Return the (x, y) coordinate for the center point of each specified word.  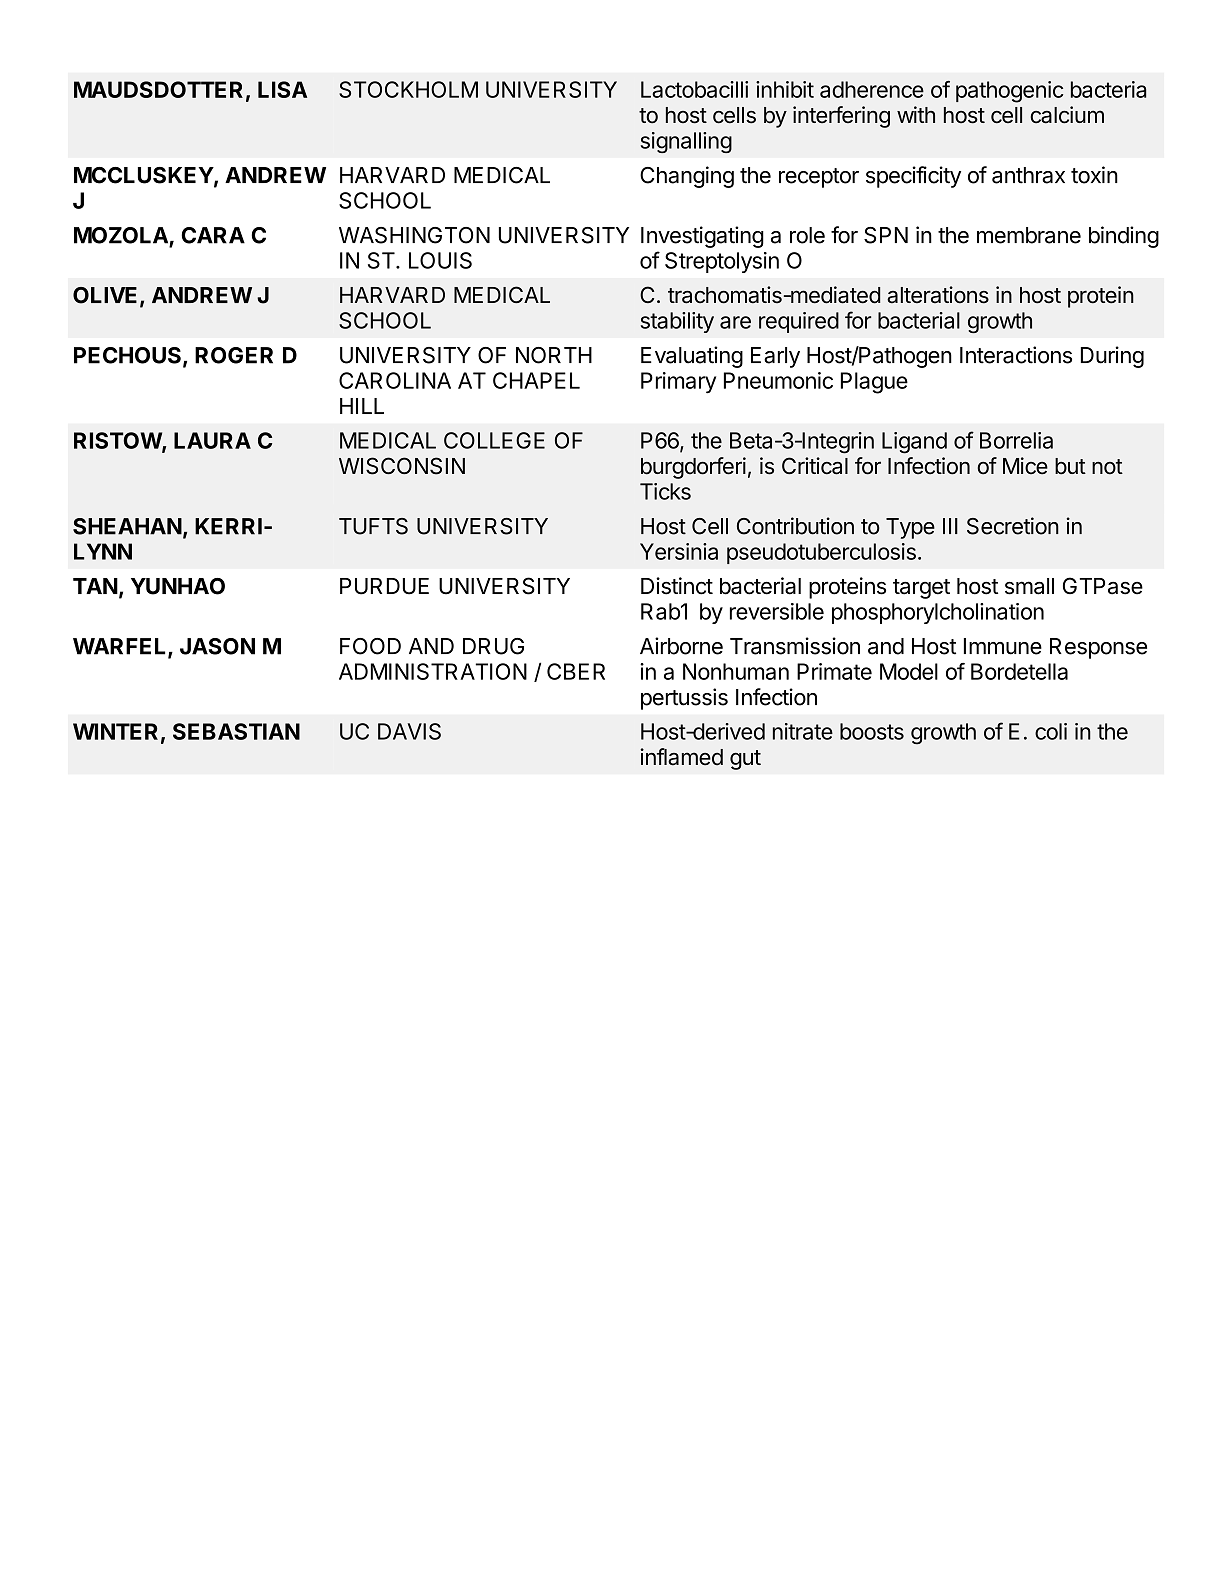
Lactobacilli (694, 89)
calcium (1067, 115)
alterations (938, 295)
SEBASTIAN (236, 731)
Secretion (1013, 526)
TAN (95, 586)
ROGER (234, 355)
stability (677, 322)
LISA (282, 89)
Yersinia (679, 551)
